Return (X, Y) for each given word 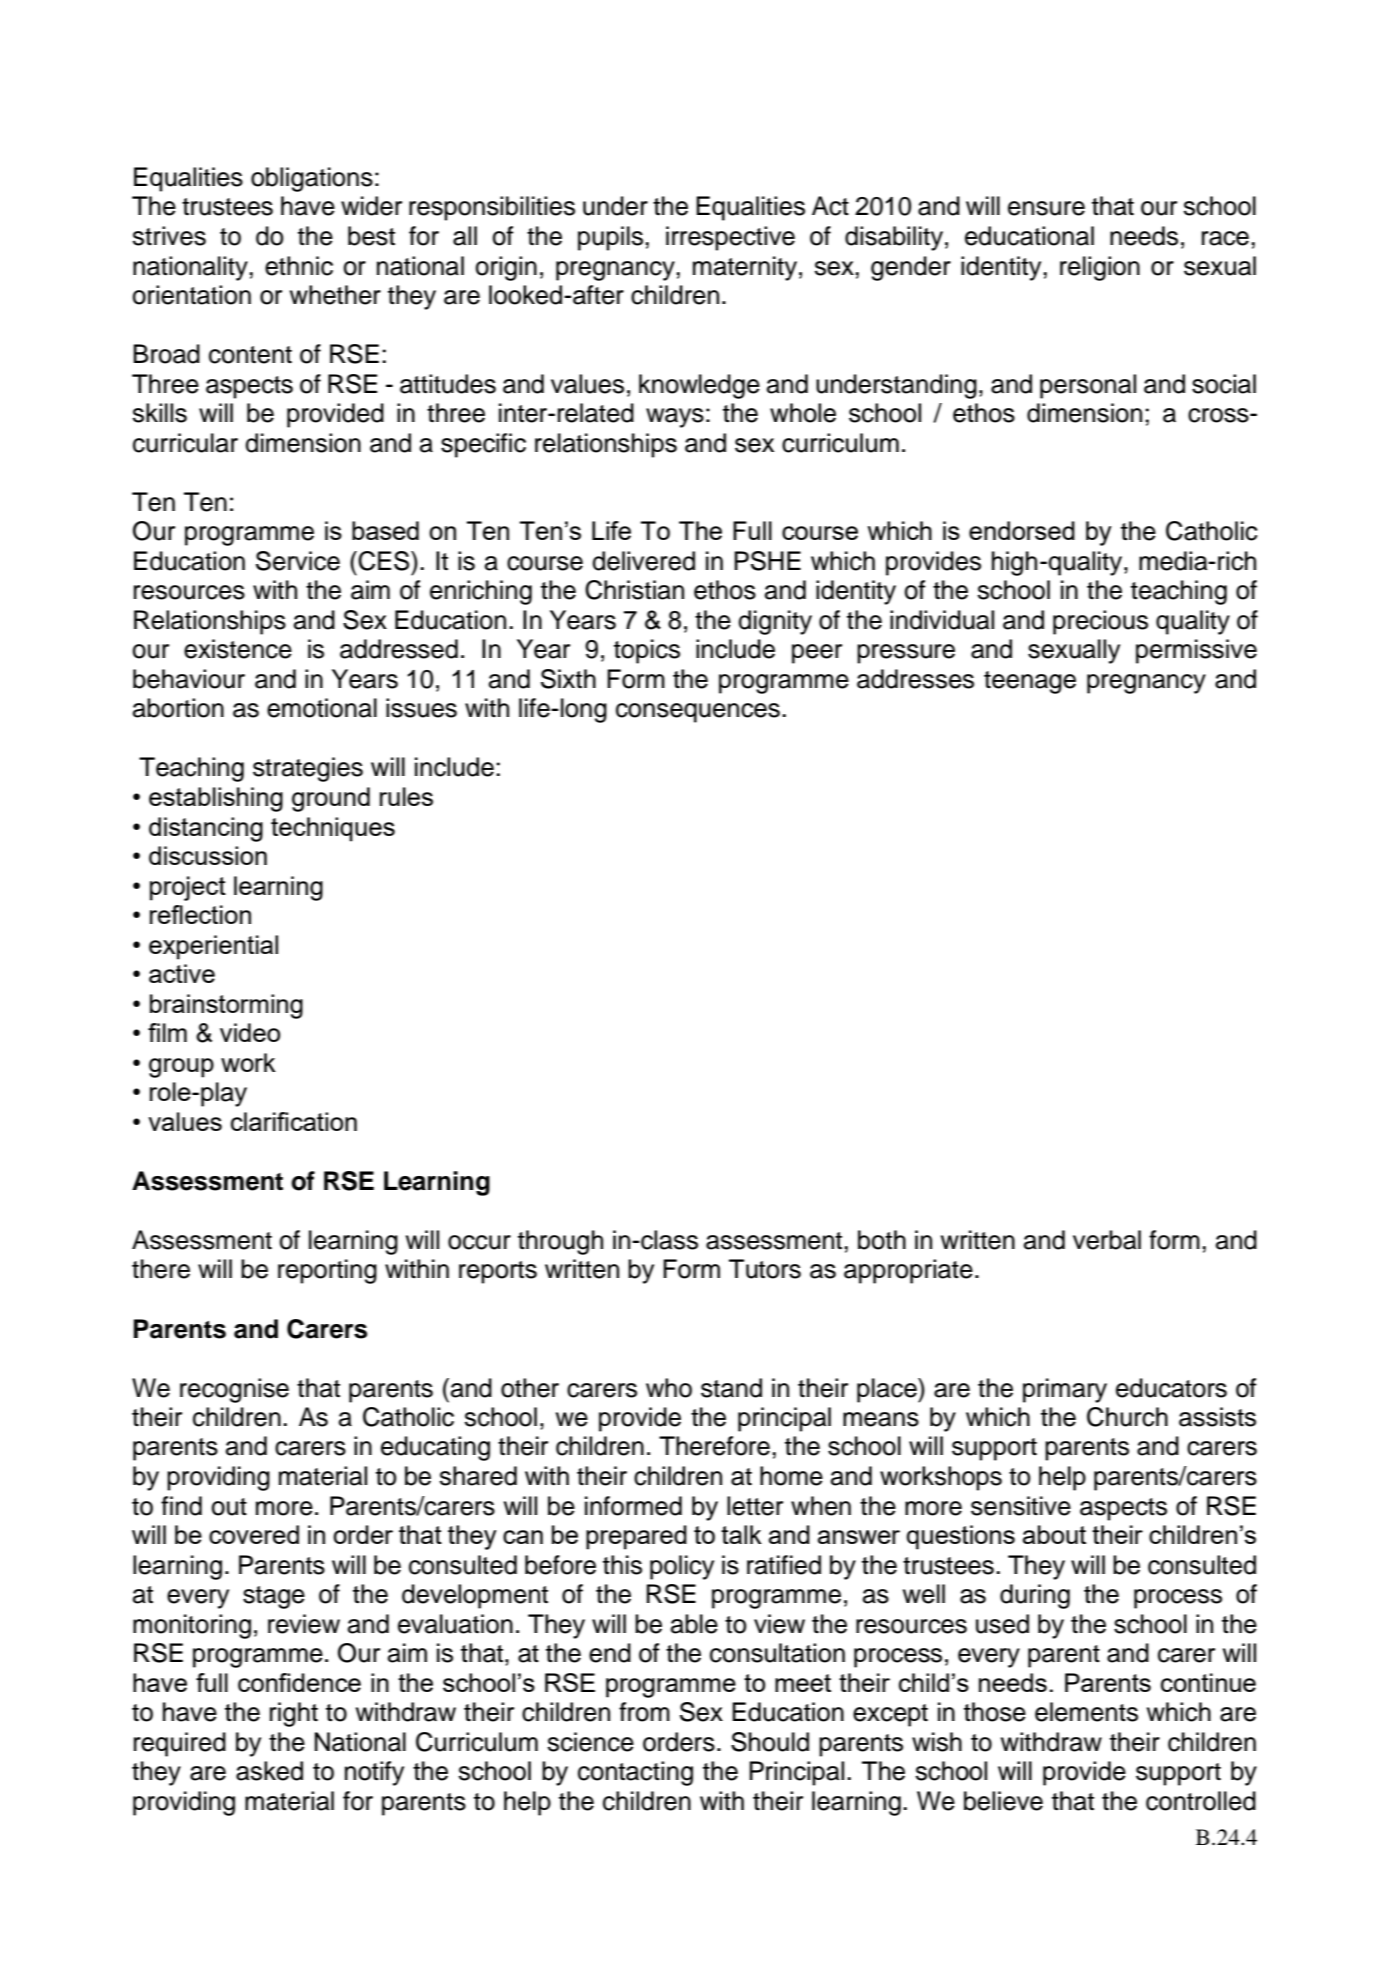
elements (1086, 1712)
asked (269, 1771)
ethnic (299, 266)
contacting (635, 1773)
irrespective (730, 238)
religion (1100, 268)
